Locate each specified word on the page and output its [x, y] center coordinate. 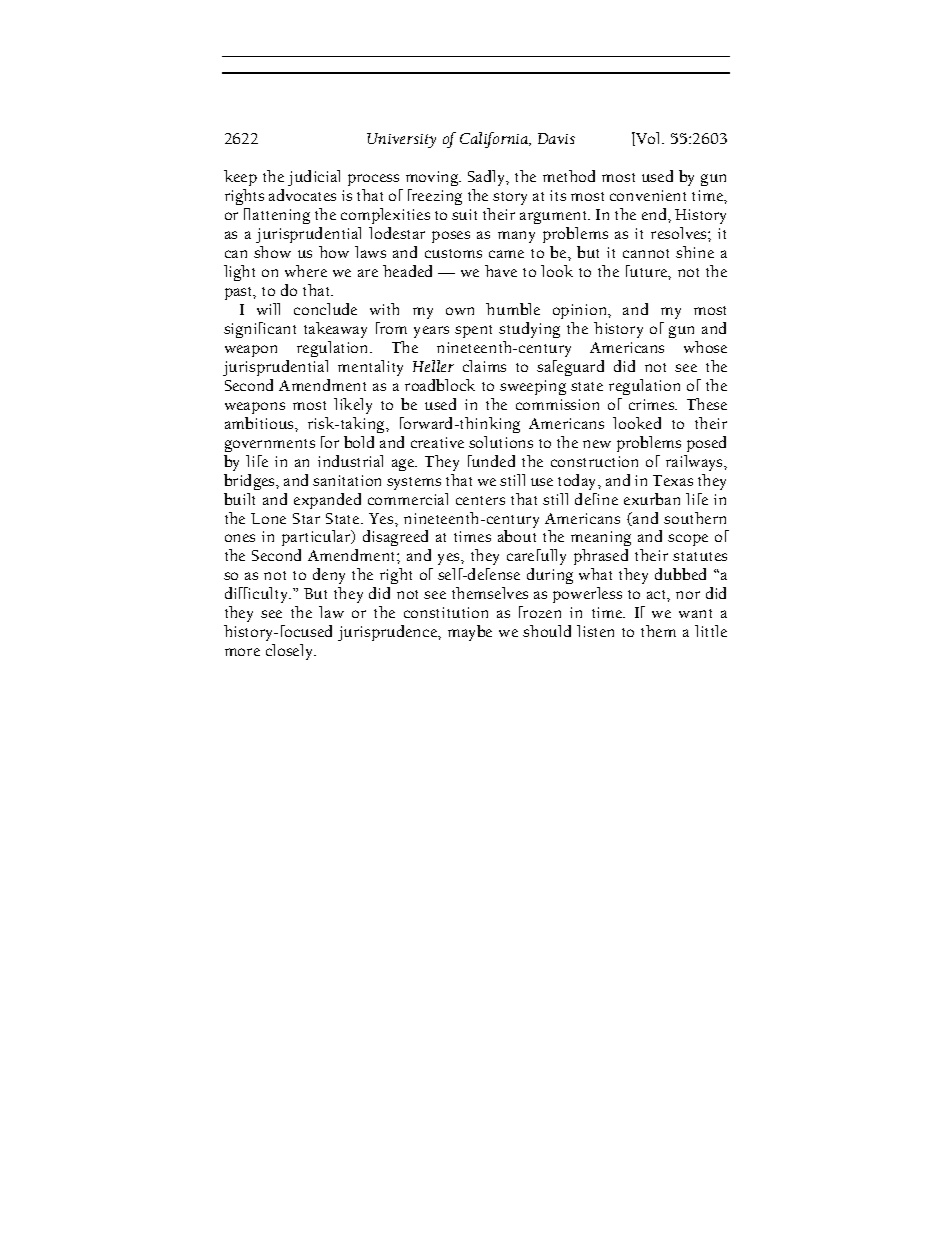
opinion [581, 311]
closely [291, 652]
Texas [673, 480]
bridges [251, 482]
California [495, 140]
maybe [470, 633]
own [460, 311]
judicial [314, 178]
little [711, 631]
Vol [649, 139]
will [268, 309]
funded [491, 461]
